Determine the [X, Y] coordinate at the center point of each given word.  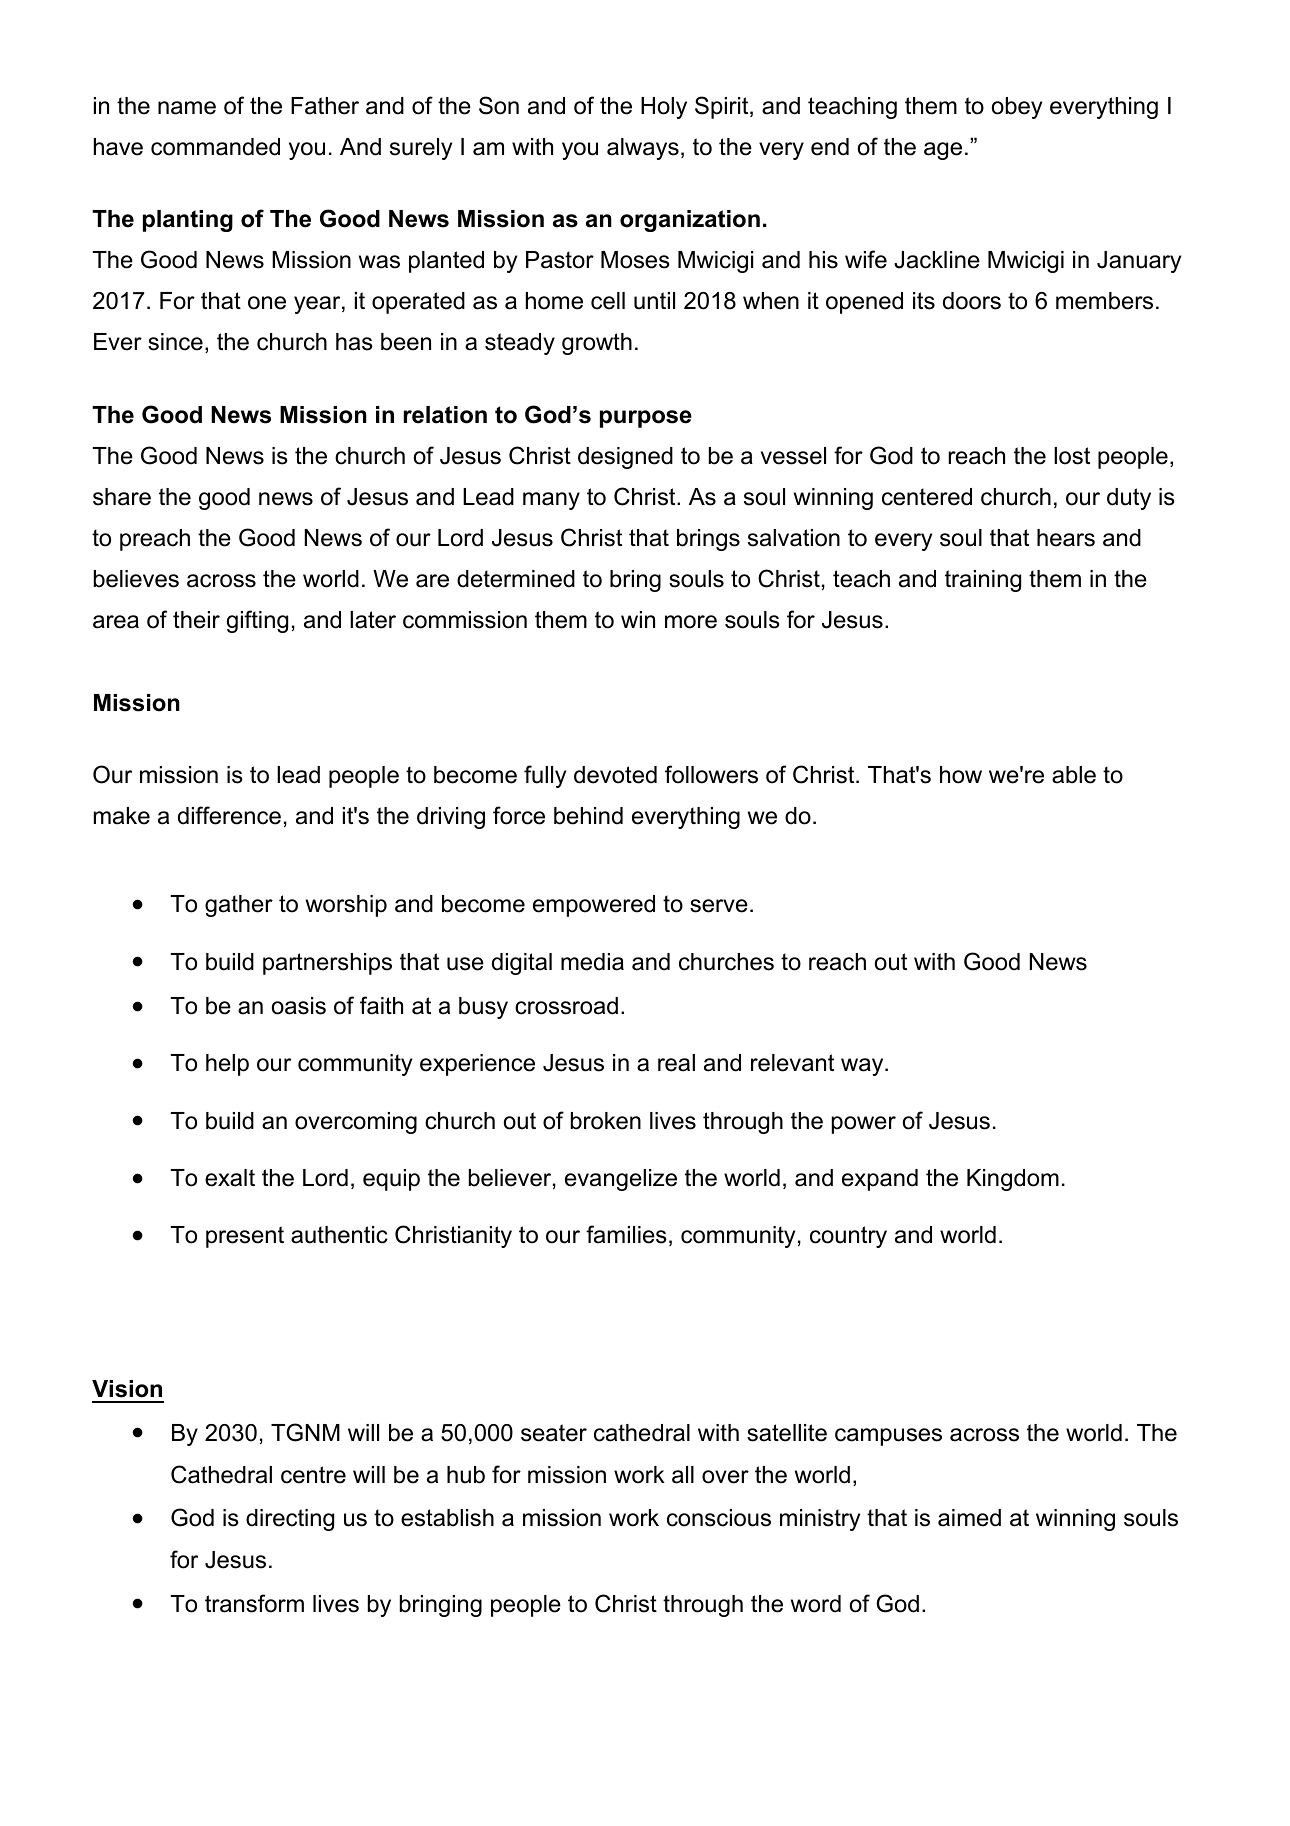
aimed [969, 1518]
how [961, 775]
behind [588, 816]
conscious [719, 1518]
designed [625, 458]
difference [229, 815]
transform [254, 1603]
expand [880, 1180]
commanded [215, 147]
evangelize [621, 1180]
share [122, 497]
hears [1066, 538]
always [643, 149]
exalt [230, 1178]
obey [1017, 108]
